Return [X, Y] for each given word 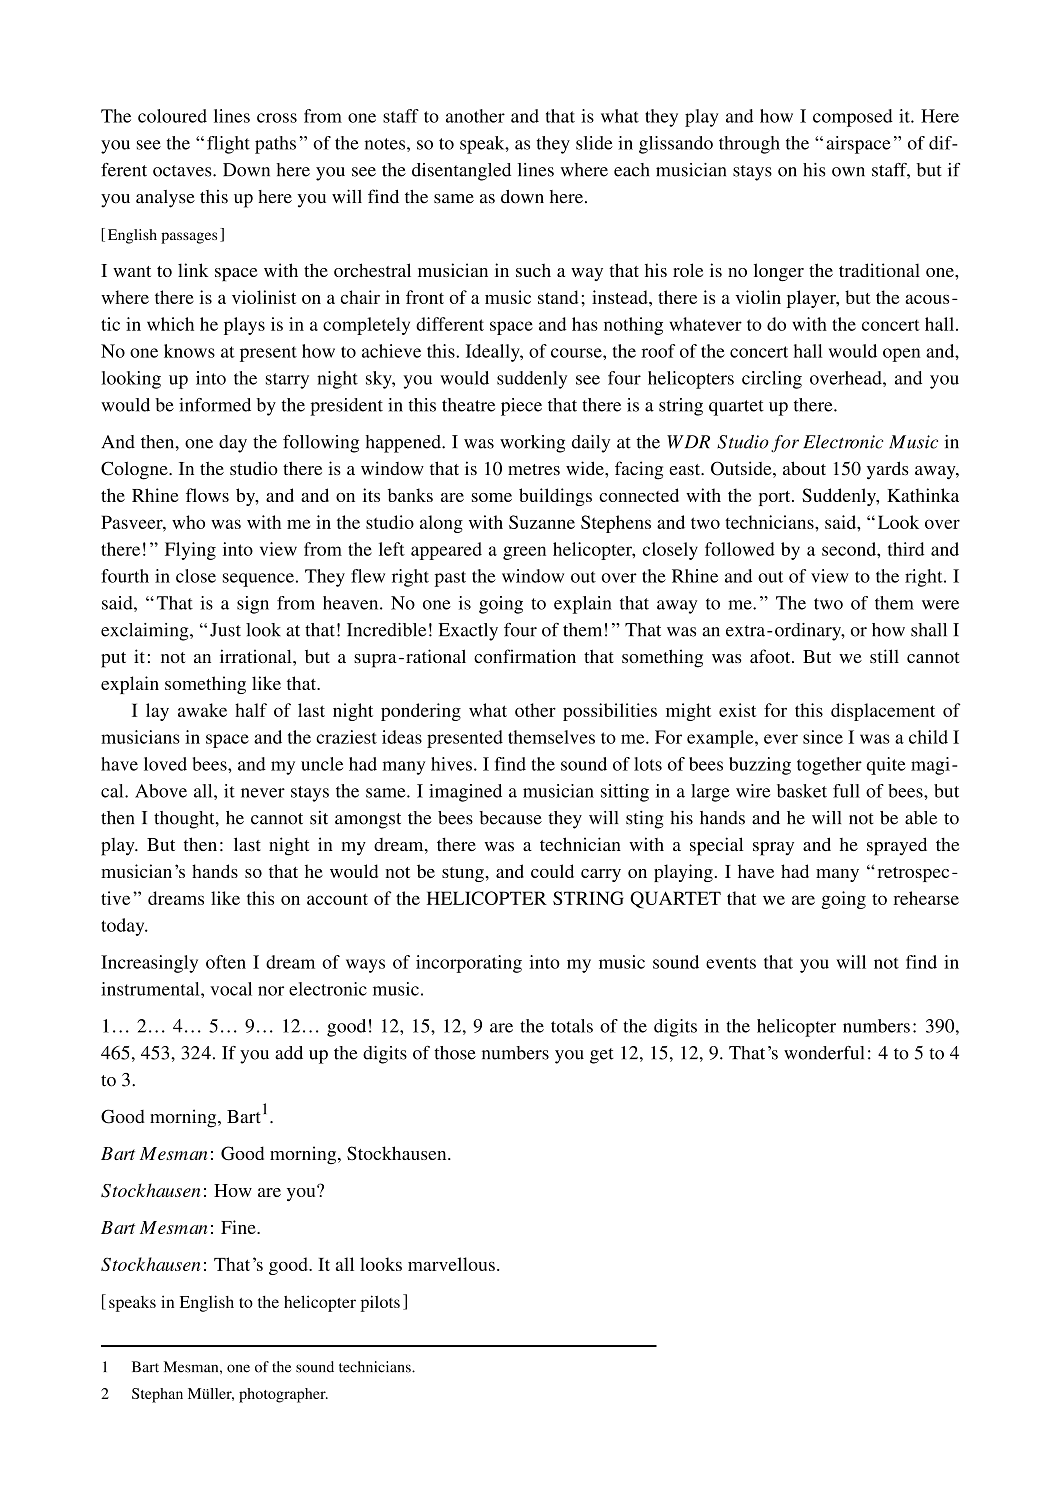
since [823, 737]
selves [571, 737]
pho [251, 1395]
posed [870, 118]
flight [228, 145]
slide [594, 143]
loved [165, 764]
